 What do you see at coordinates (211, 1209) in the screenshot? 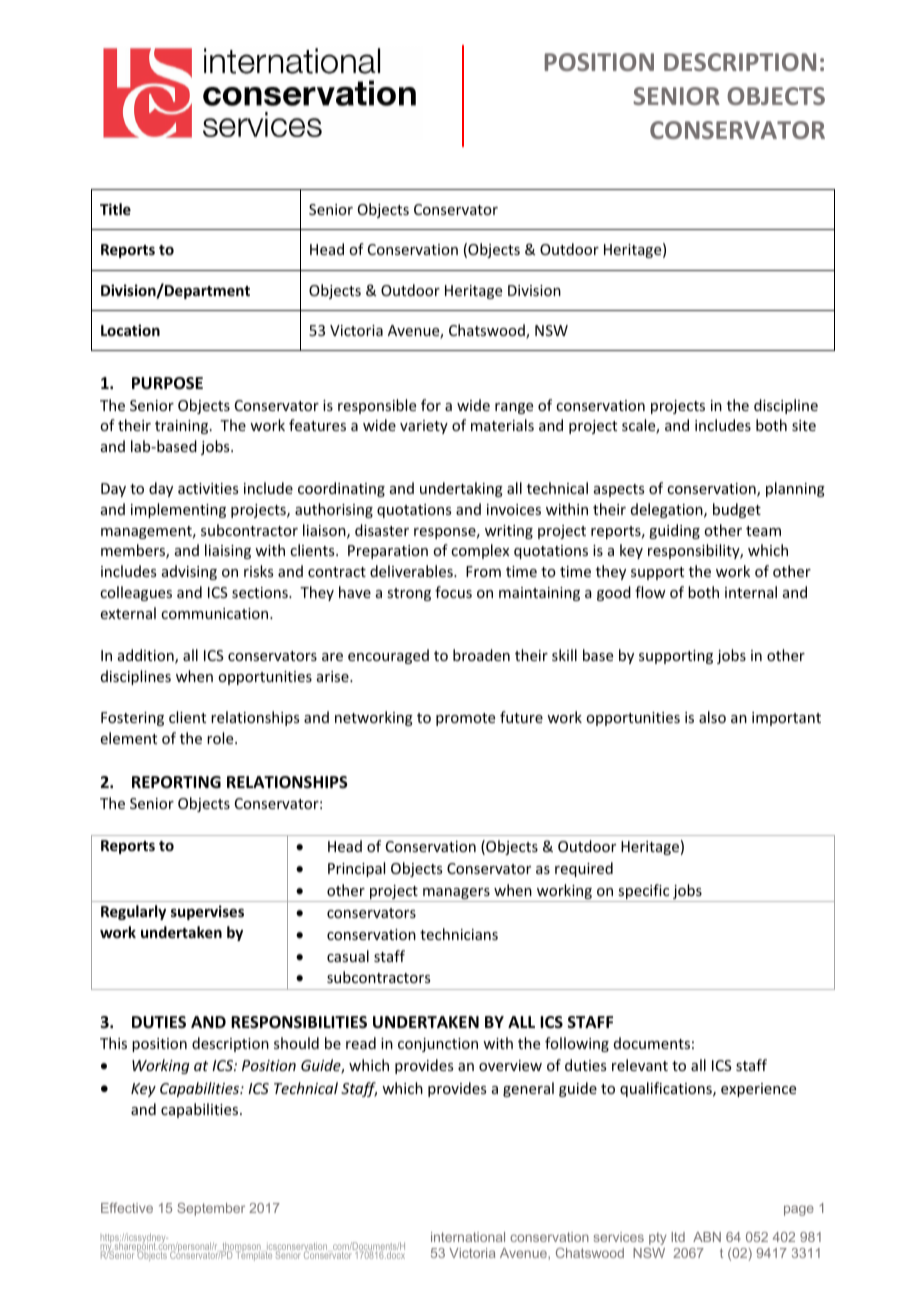
I see `September` at bounding box center [211, 1209].
